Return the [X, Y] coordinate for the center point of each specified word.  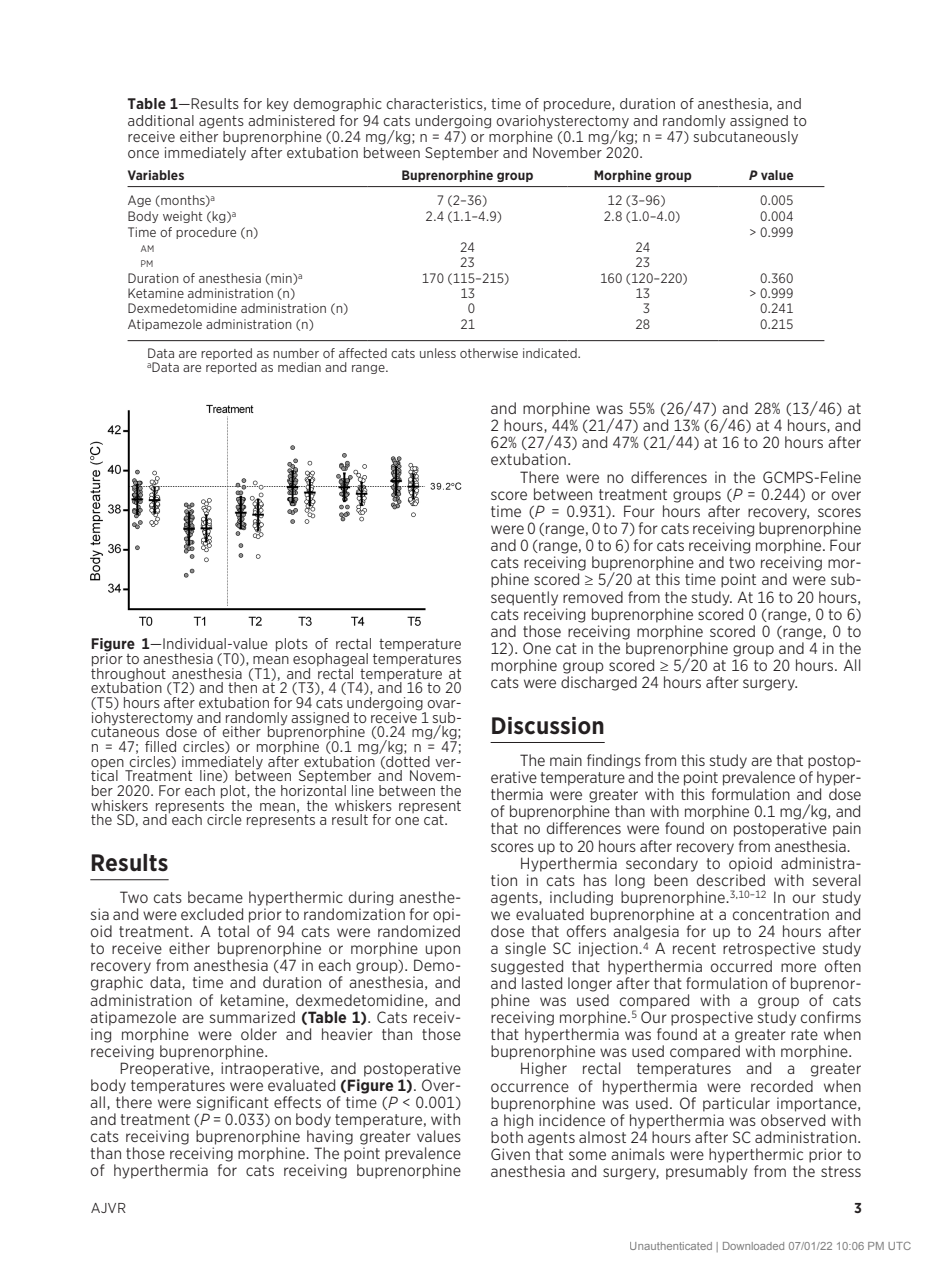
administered [291, 120]
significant [233, 1103]
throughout [128, 674]
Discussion [548, 726]
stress [841, 1171]
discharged [599, 683]
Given [510, 1154]
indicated [551, 353]
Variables [156, 175]
